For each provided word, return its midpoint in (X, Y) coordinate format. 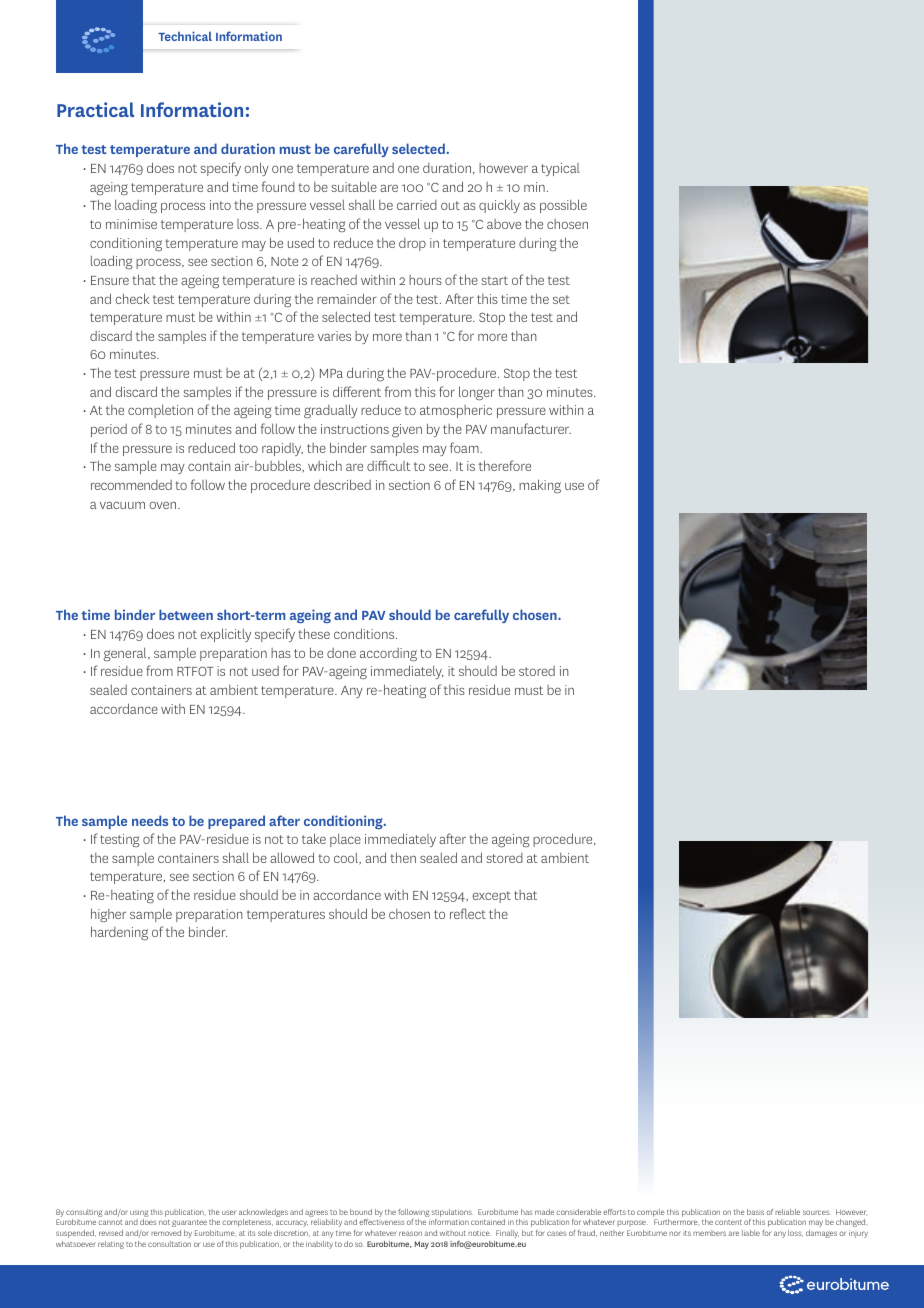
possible (563, 206)
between (186, 614)
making (540, 486)
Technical (185, 36)
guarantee (189, 1223)
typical (560, 169)
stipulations (452, 1213)
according (388, 655)
